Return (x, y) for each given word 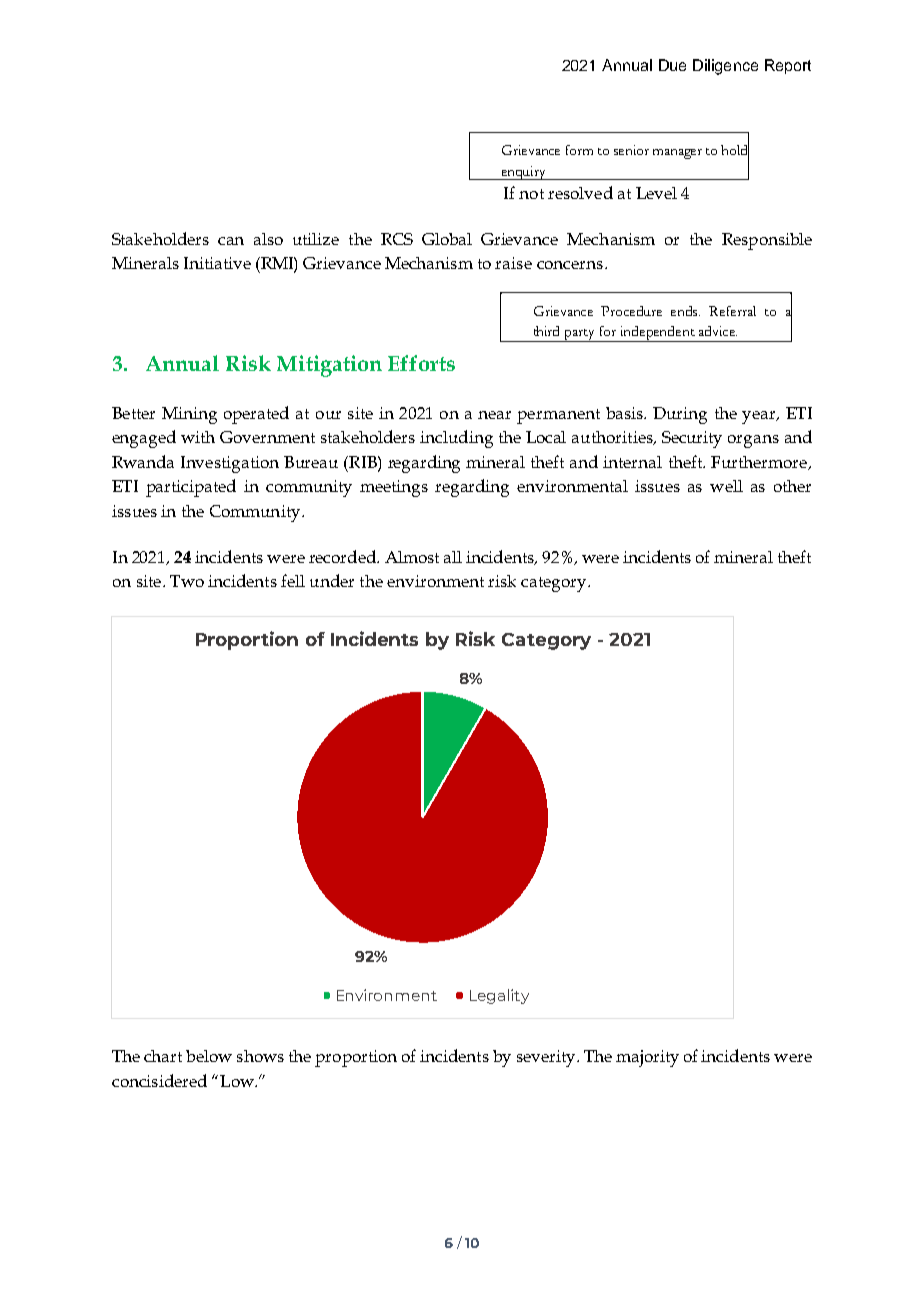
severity (547, 1058)
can (231, 241)
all (453, 557)
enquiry (523, 173)
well (726, 486)
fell (293, 580)
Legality (499, 996)
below (209, 1056)
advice (718, 331)
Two (187, 581)
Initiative (217, 263)
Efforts (421, 363)
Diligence (725, 67)
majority (647, 1058)
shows (260, 1056)
